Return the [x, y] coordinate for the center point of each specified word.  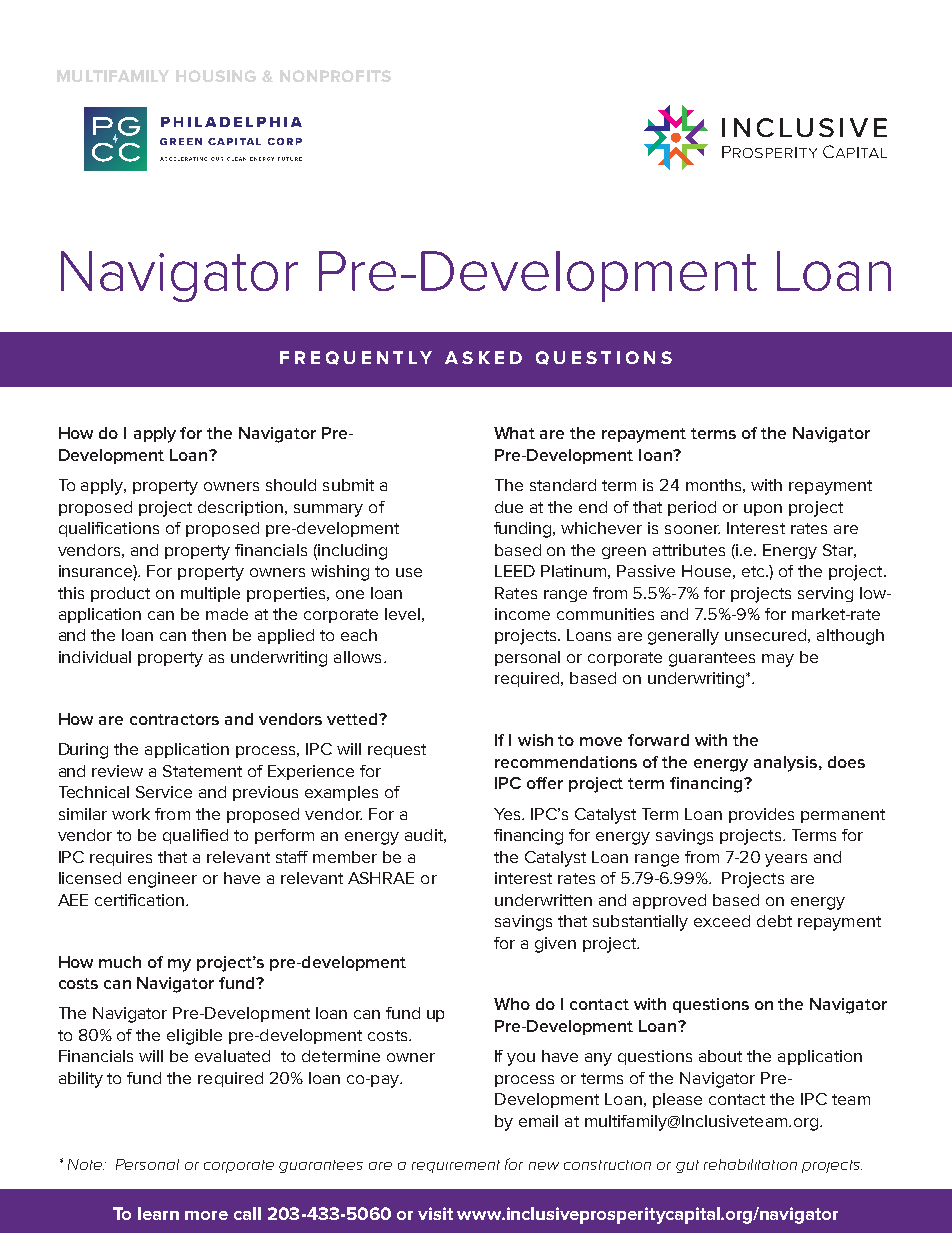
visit [435, 1213]
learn [158, 1213]
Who [512, 1004]
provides [761, 815]
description [240, 508]
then [209, 635]
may [778, 660]
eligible [194, 1037]
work [131, 814]
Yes [508, 814]
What [514, 433]
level [402, 614]
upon [763, 510]
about [720, 1056]
